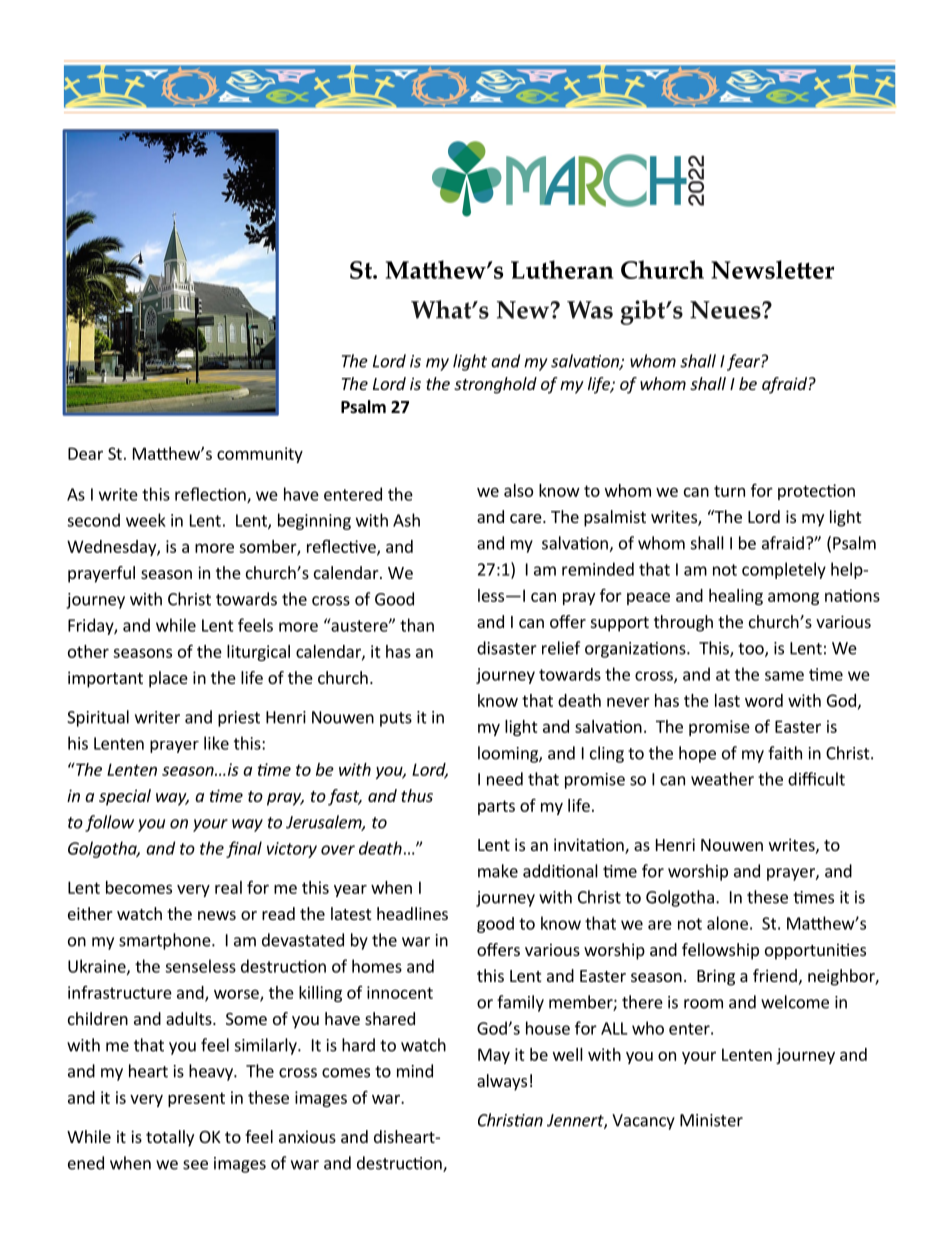 The image size is (952, 1233). What do you see at coordinates (752, 650) in the screenshot?
I see `too` at bounding box center [752, 650].
